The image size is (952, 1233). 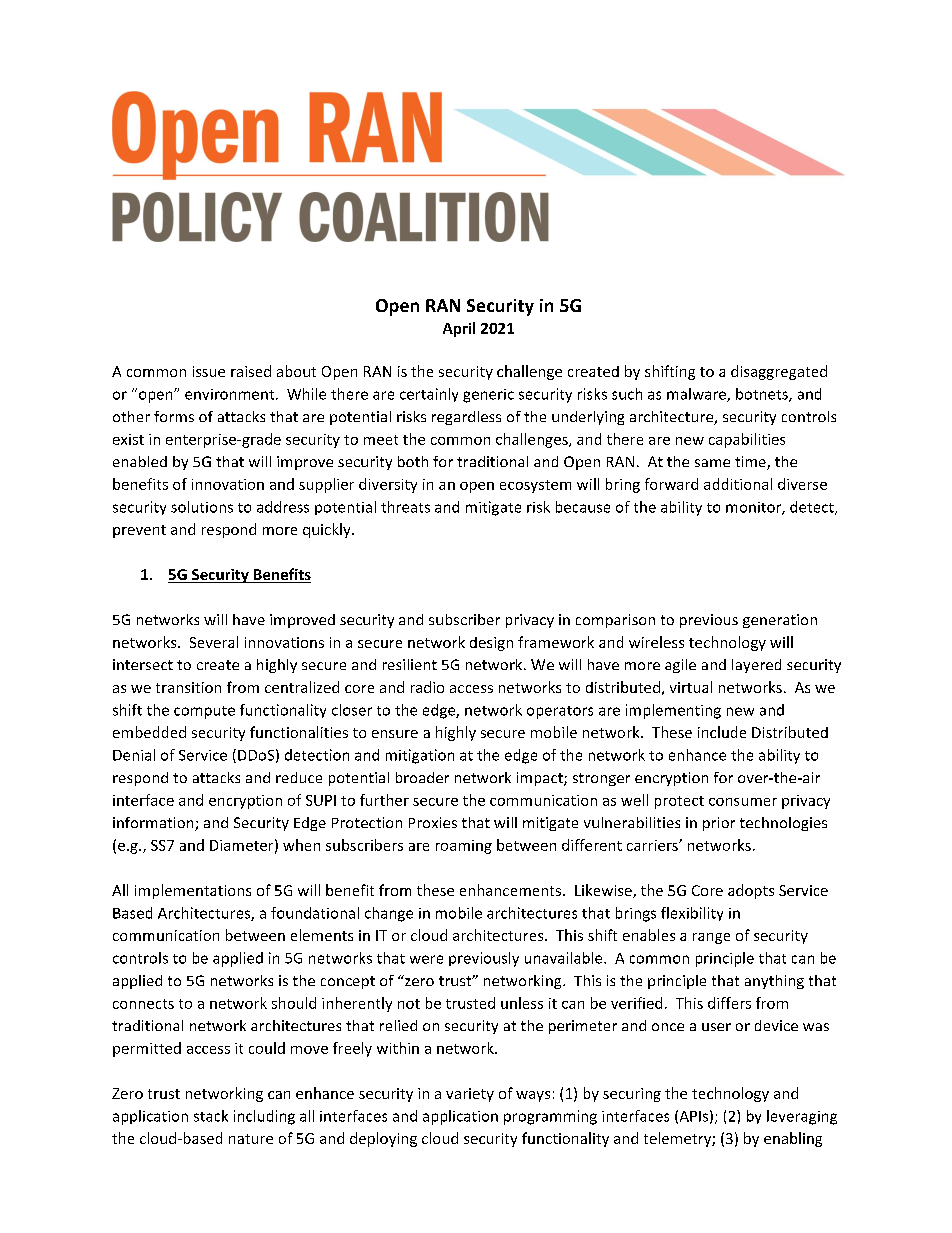 What do you see at coordinates (802, 1117) in the page?
I see `leveraging` at bounding box center [802, 1117].
